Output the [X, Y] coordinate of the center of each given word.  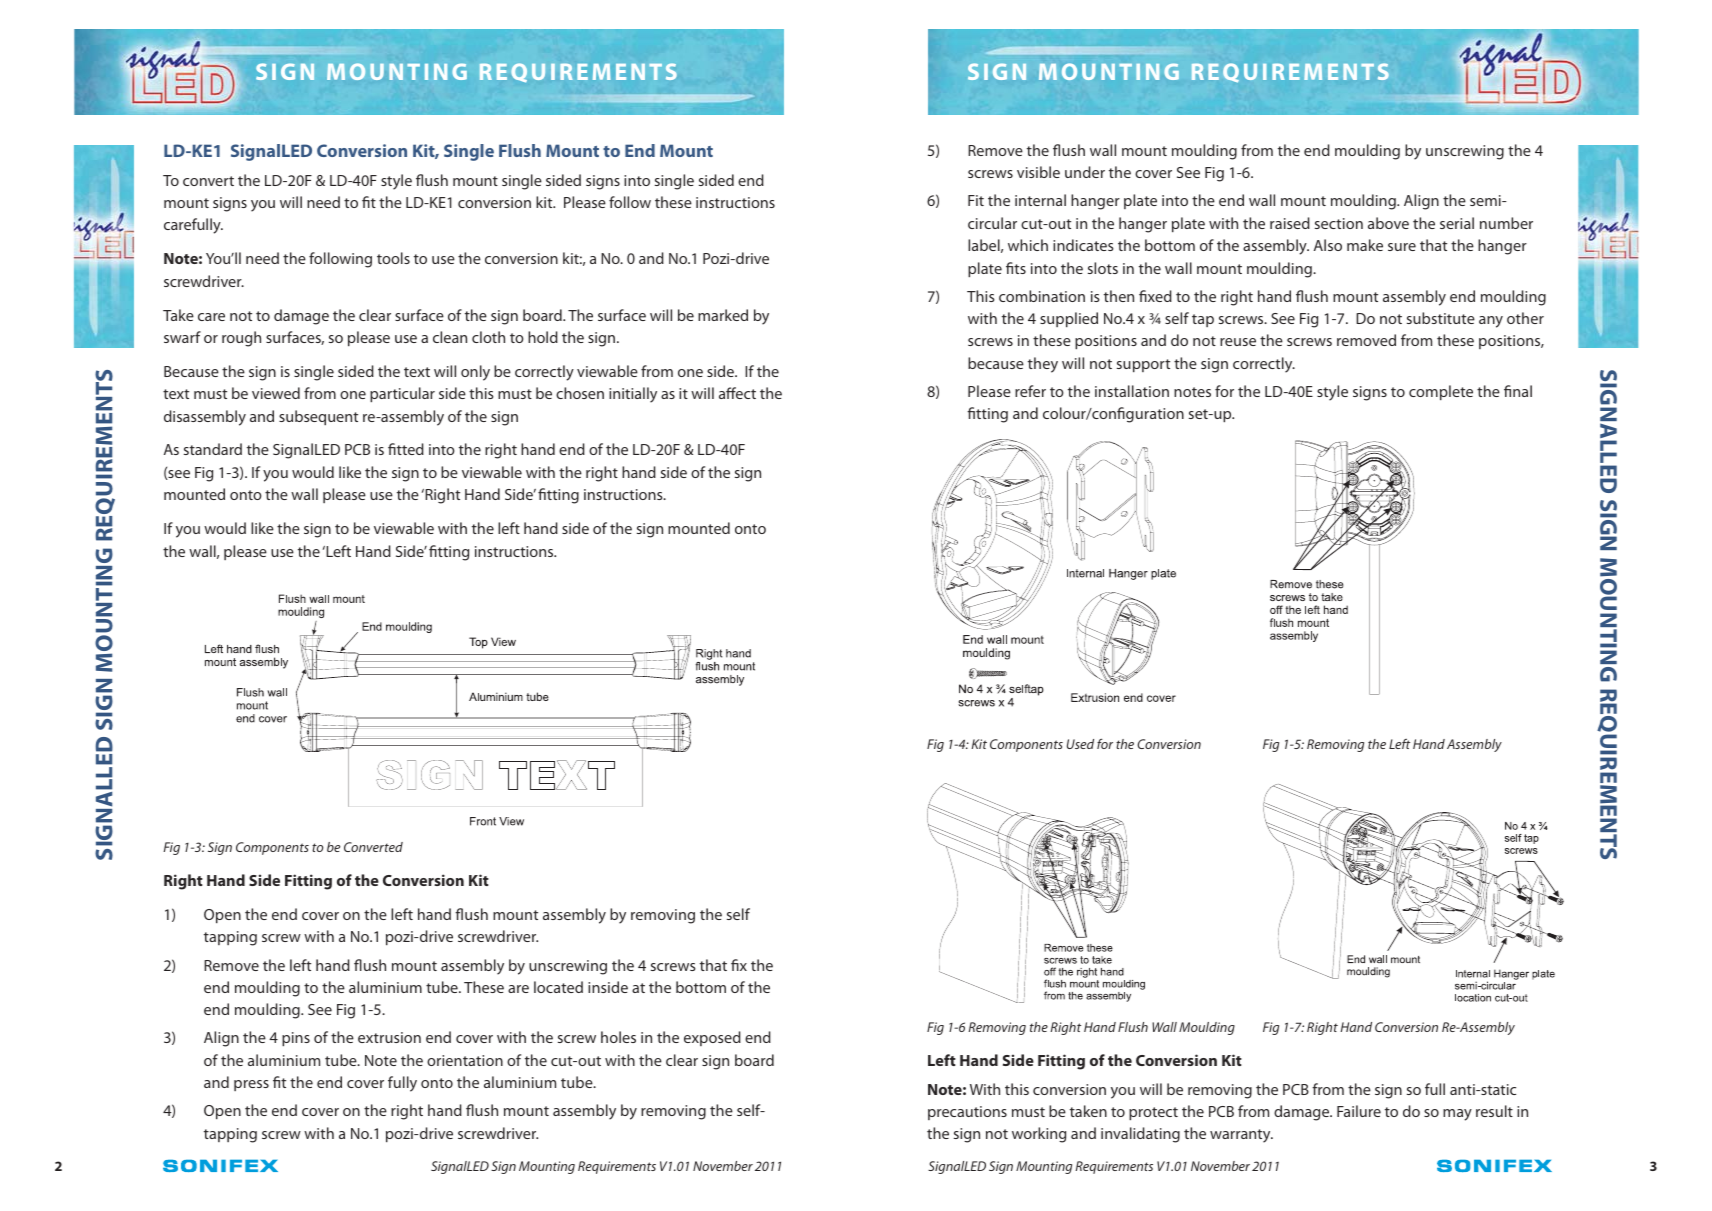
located [558, 987]
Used [1080, 744]
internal [1040, 200]
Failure [1359, 1111]
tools [393, 258]
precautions [967, 1113]
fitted [406, 449]
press [251, 1085]
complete [1441, 392]
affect [737, 393]
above [1388, 223]
